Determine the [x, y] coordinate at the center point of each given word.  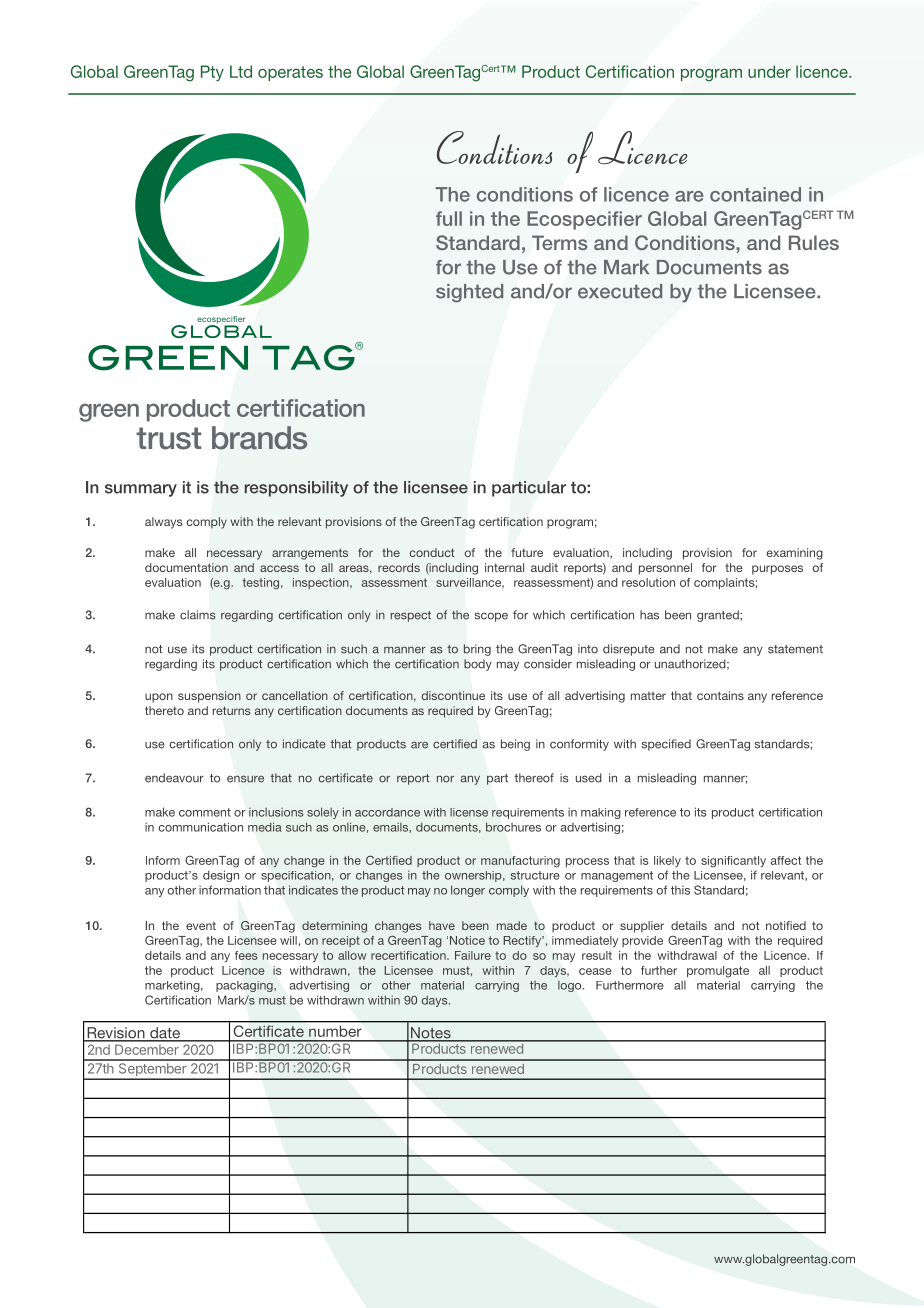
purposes [777, 570]
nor [445, 779]
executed [620, 291]
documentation [186, 567]
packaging [245, 986]
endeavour [174, 778]
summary [141, 490]
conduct [432, 552]
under [769, 71]
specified [666, 745]
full [449, 218]
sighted [469, 293]
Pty [212, 73]
